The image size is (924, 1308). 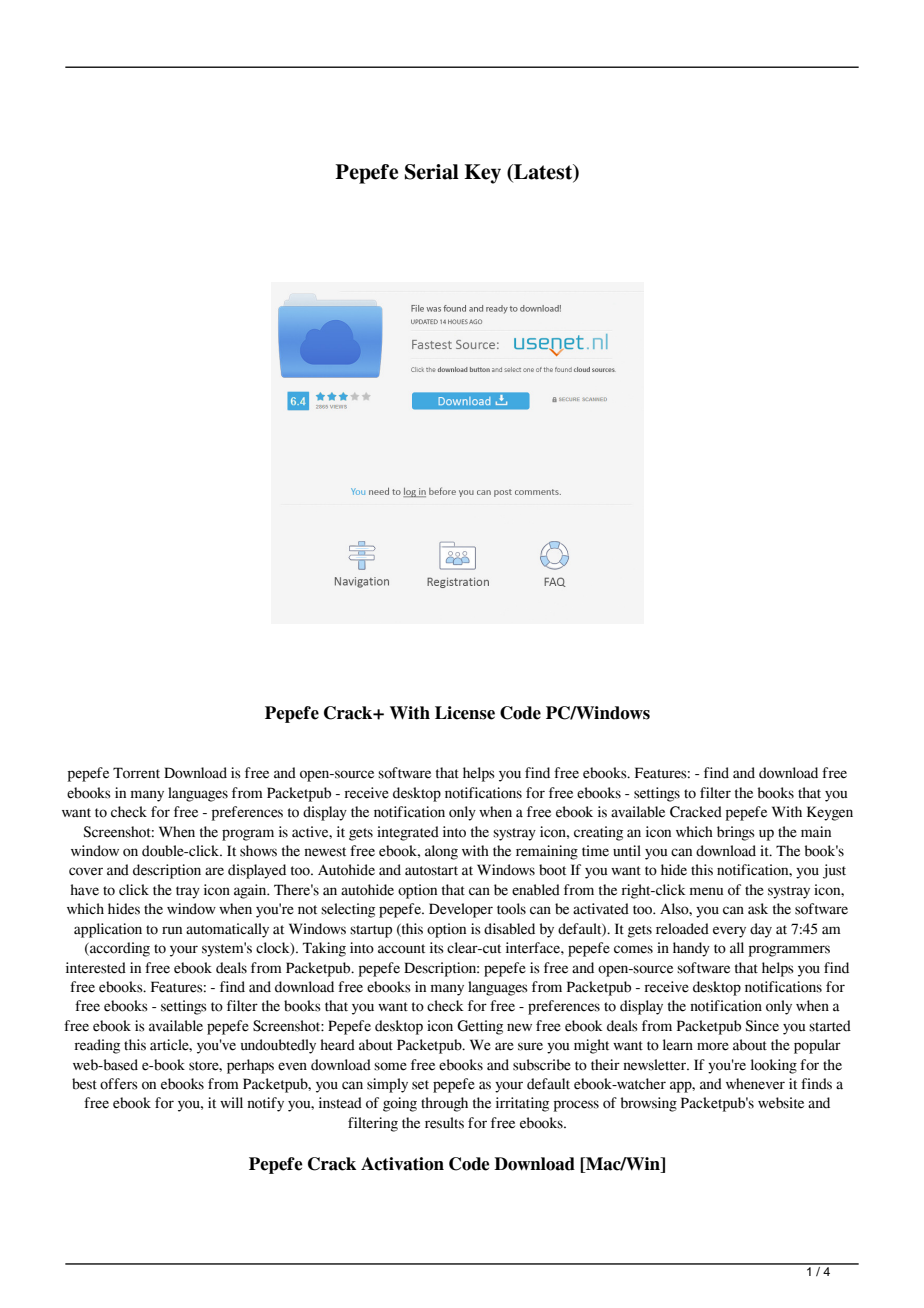 I want to click on will, so click(x=231, y=1102).
